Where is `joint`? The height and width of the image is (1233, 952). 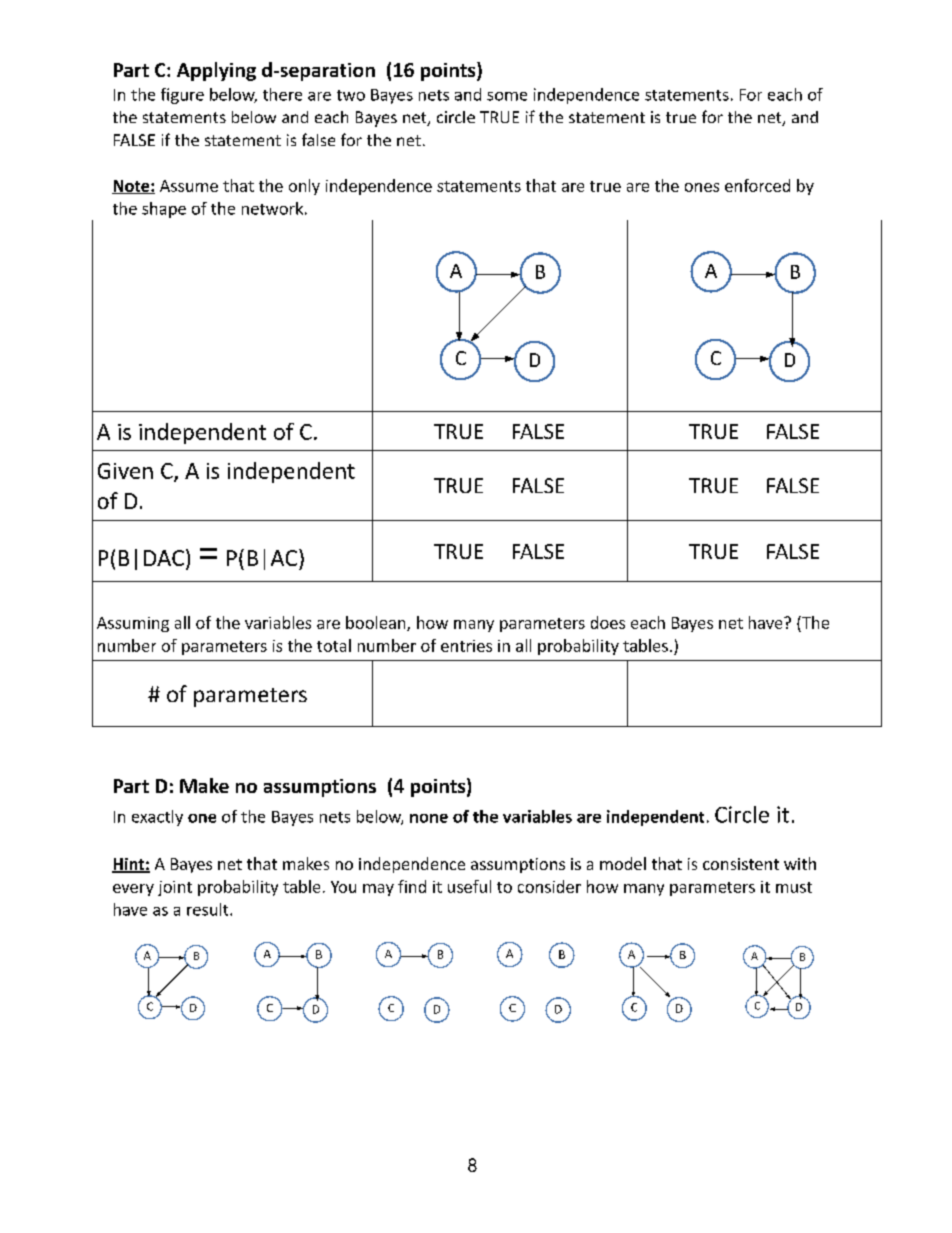 joint is located at coordinates (175, 888).
